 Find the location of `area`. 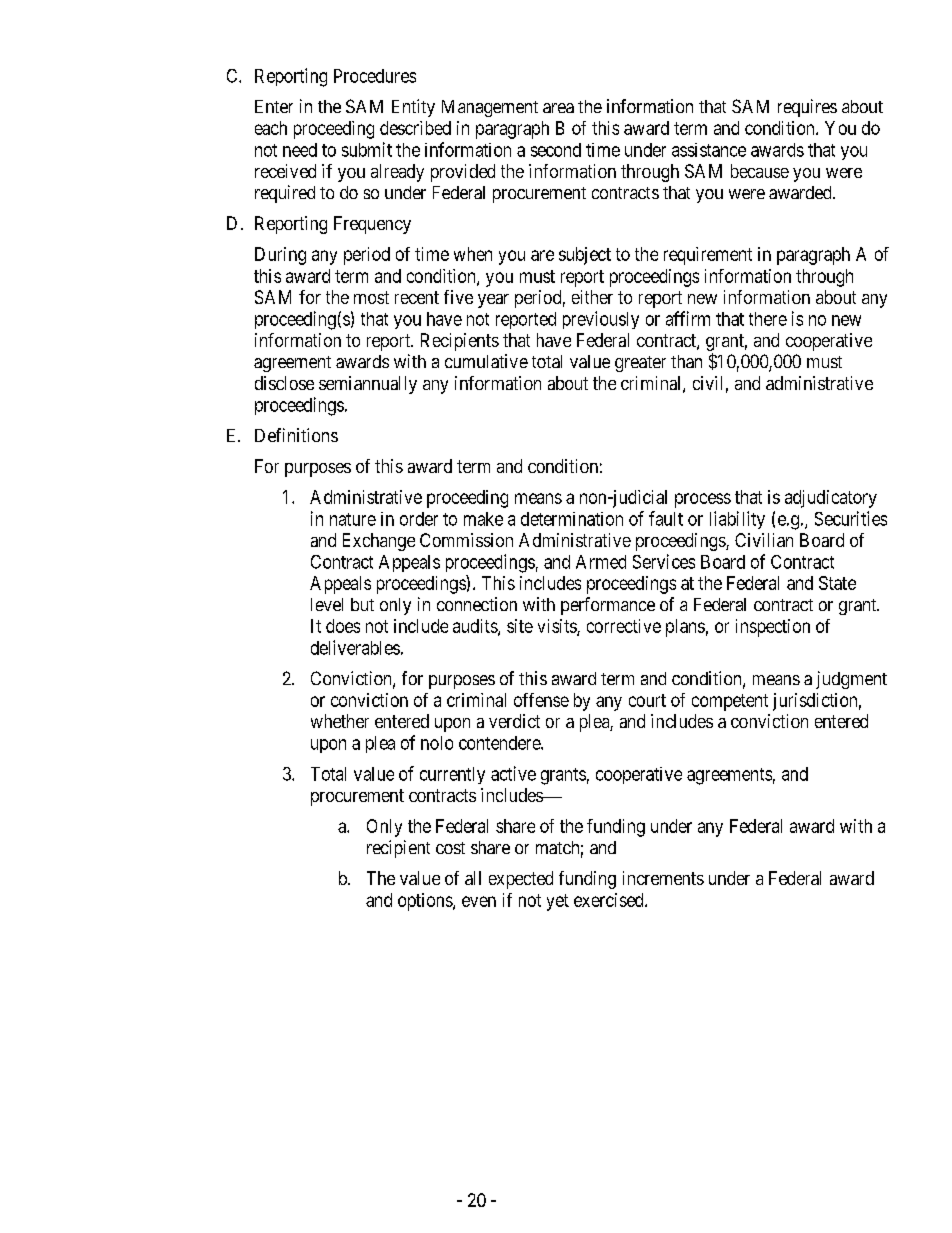

area is located at coordinates (558, 108).
